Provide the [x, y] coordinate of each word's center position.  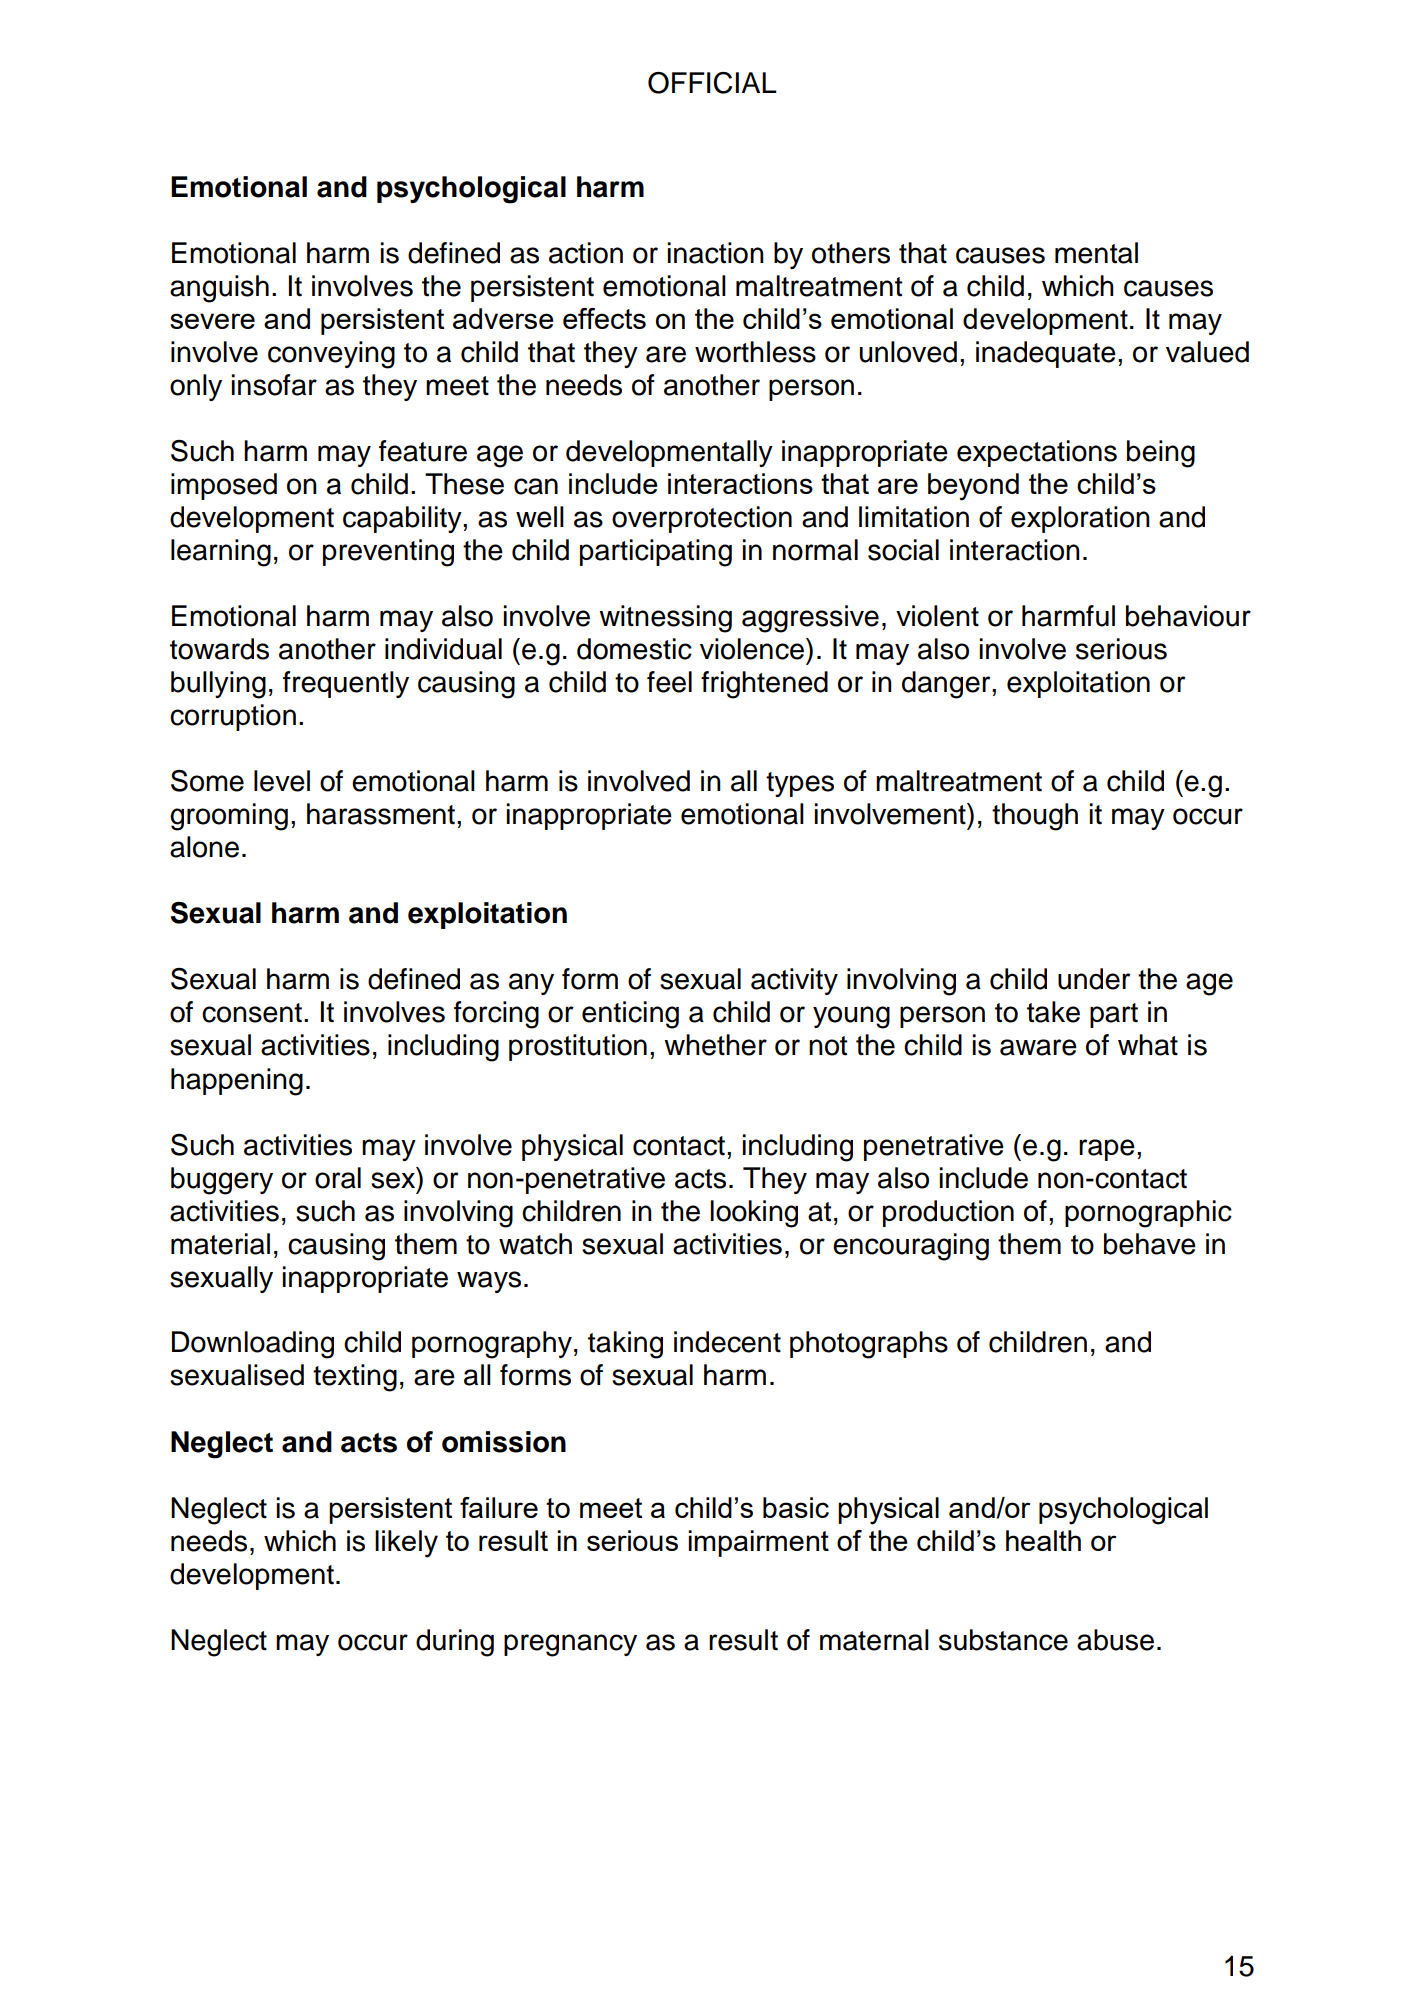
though [1035, 817]
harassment [381, 814]
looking [754, 1214]
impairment [758, 1543]
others [851, 253]
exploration [1080, 519]
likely [406, 1544]
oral [338, 1178]
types [800, 784]
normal [815, 550]
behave [1150, 1244]
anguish [219, 289]
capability [403, 519]
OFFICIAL [712, 83]
